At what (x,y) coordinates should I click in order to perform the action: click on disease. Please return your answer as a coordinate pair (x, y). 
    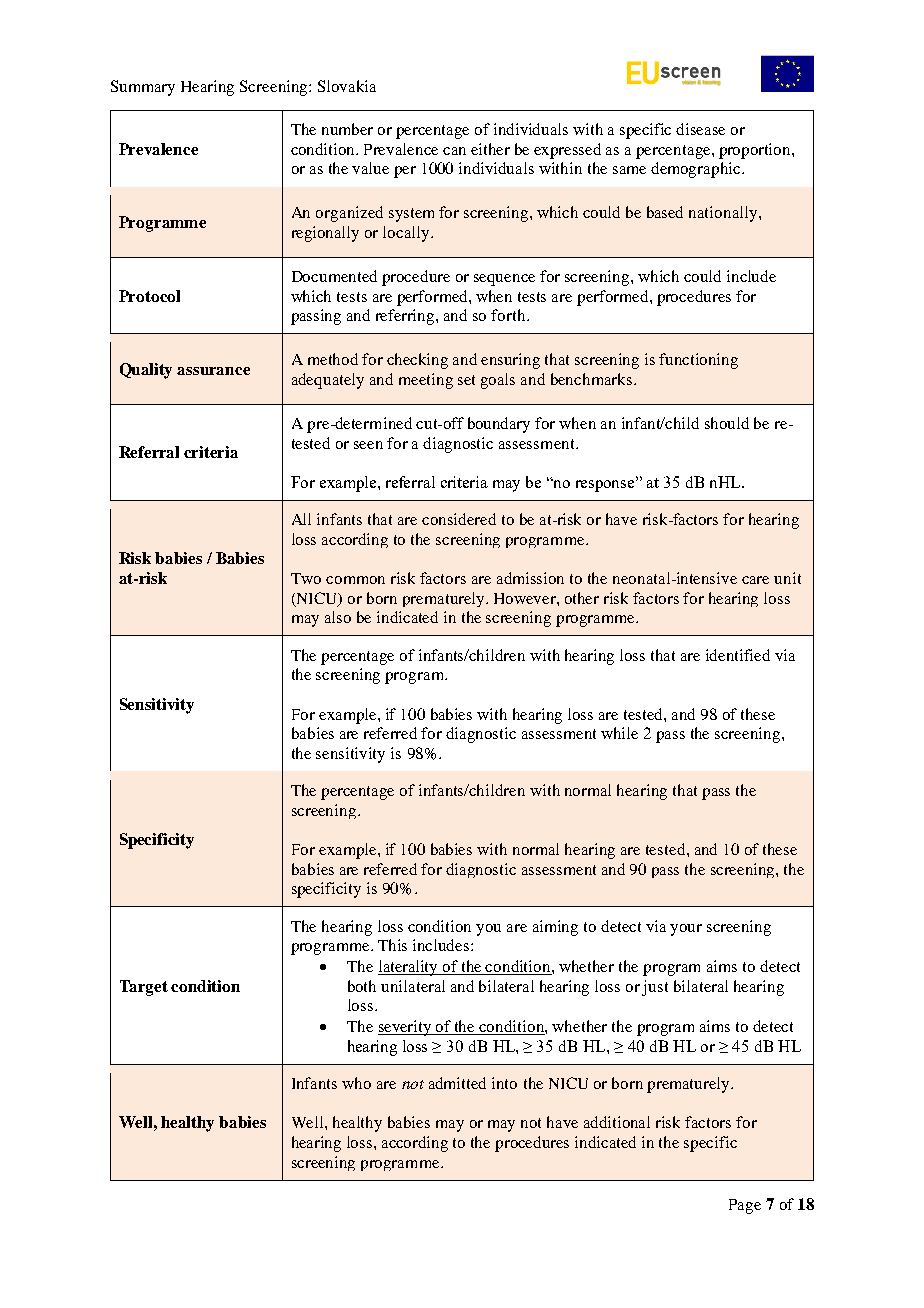
    Looking at the image, I should click on (700, 129).
